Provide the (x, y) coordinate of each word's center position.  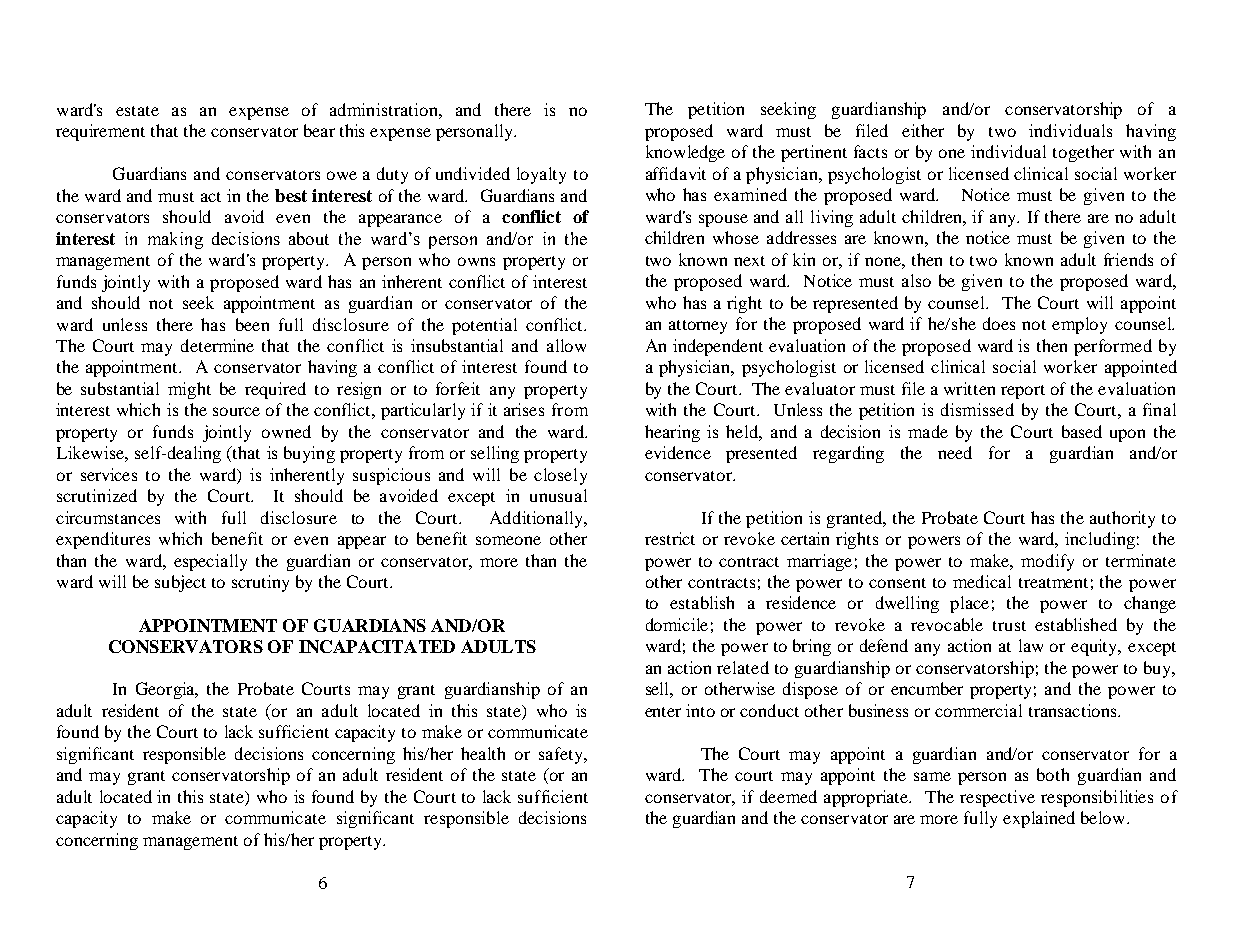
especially (210, 562)
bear (319, 130)
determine (217, 345)
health (483, 753)
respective (997, 798)
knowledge (685, 153)
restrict (670, 538)
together (1083, 153)
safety (562, 755)
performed (1113, 347)
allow (566, 345)
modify (1047, 562)
